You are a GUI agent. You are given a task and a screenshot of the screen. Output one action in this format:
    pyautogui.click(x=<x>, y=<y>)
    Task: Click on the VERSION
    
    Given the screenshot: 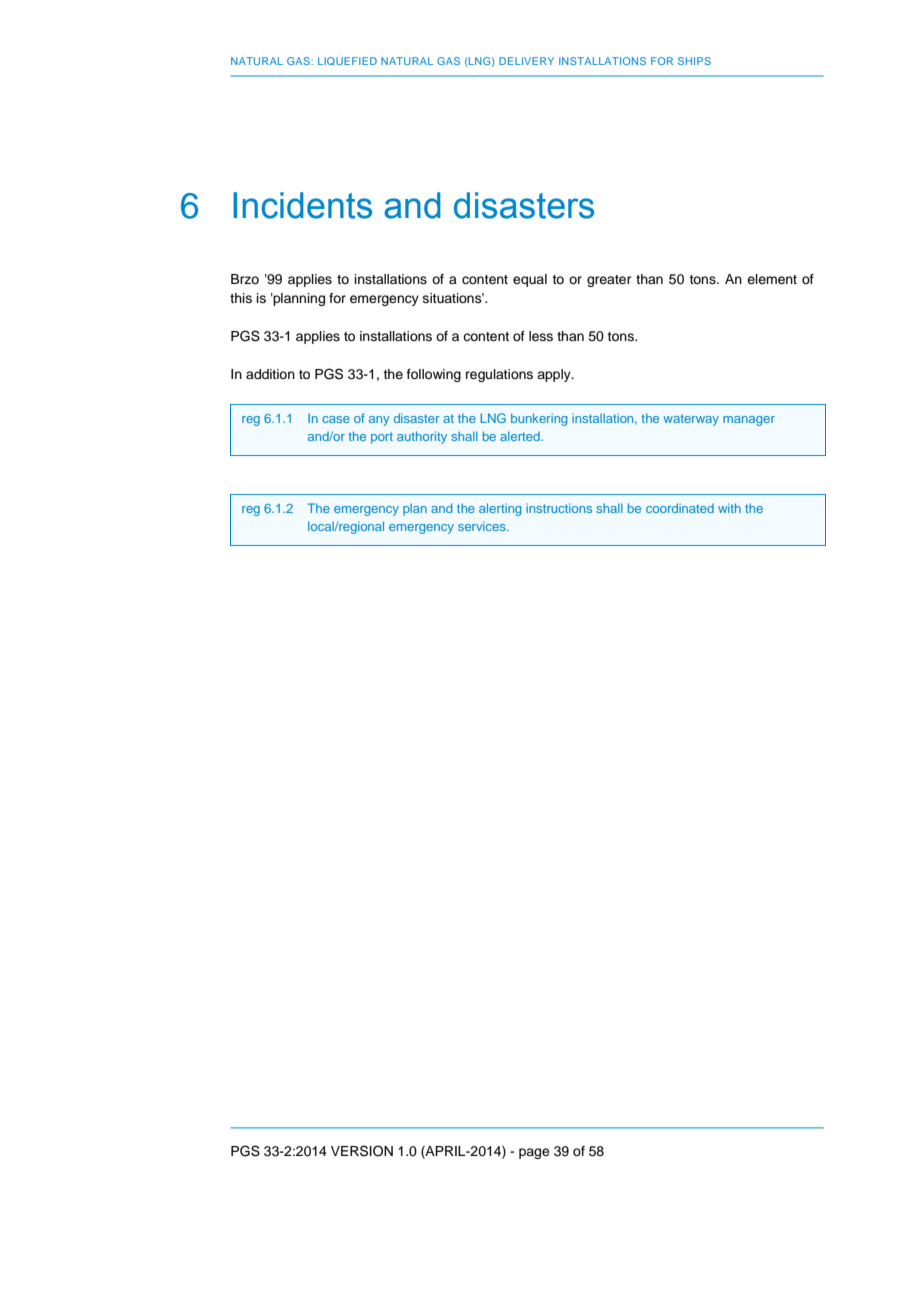 What is the action you would take?
    pyautogui.click(x=362, y=1151)
